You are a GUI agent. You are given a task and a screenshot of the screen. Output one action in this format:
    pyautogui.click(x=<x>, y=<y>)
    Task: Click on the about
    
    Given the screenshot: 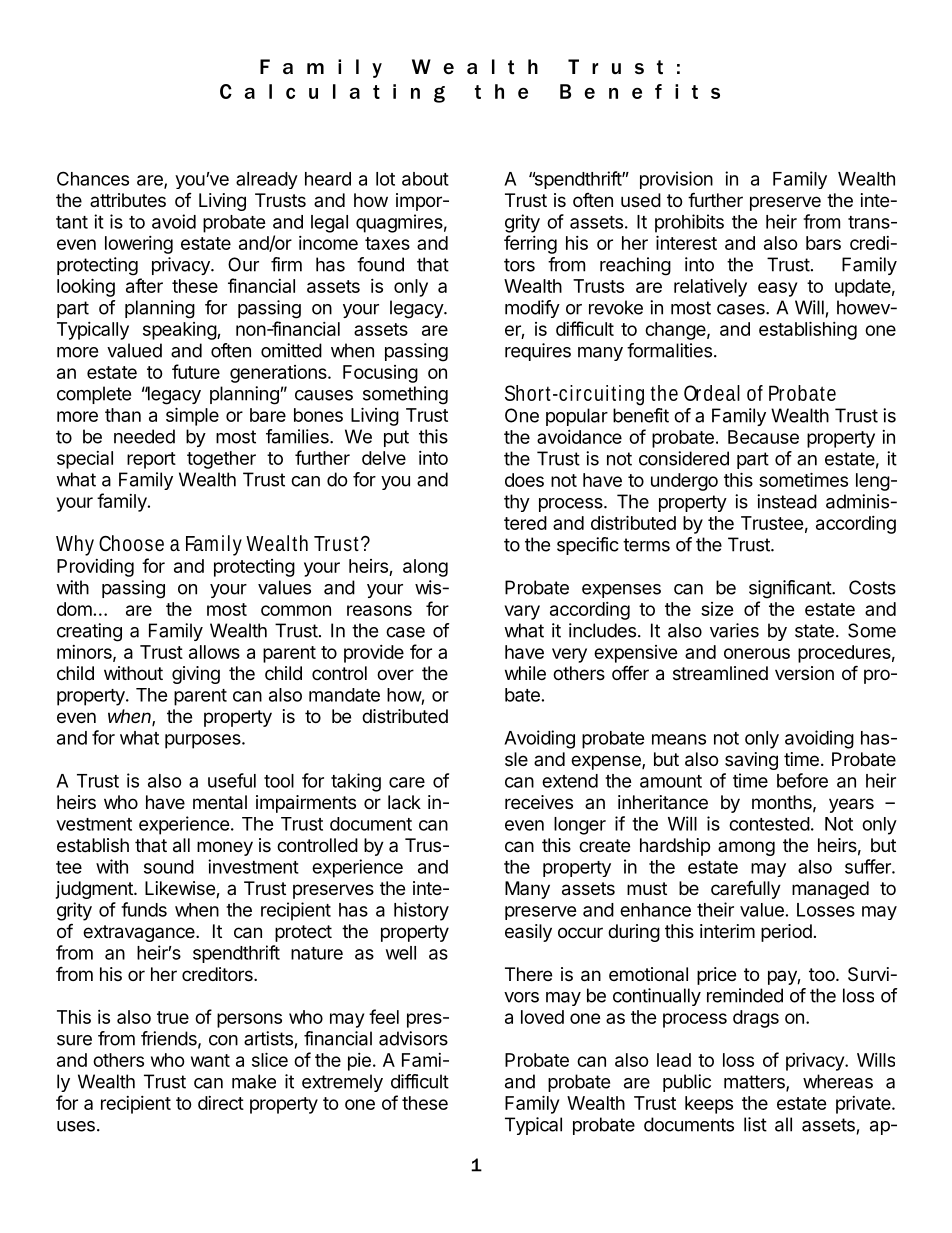 What is the action you would take?
    pyautogui.click(x=425, y=179)
